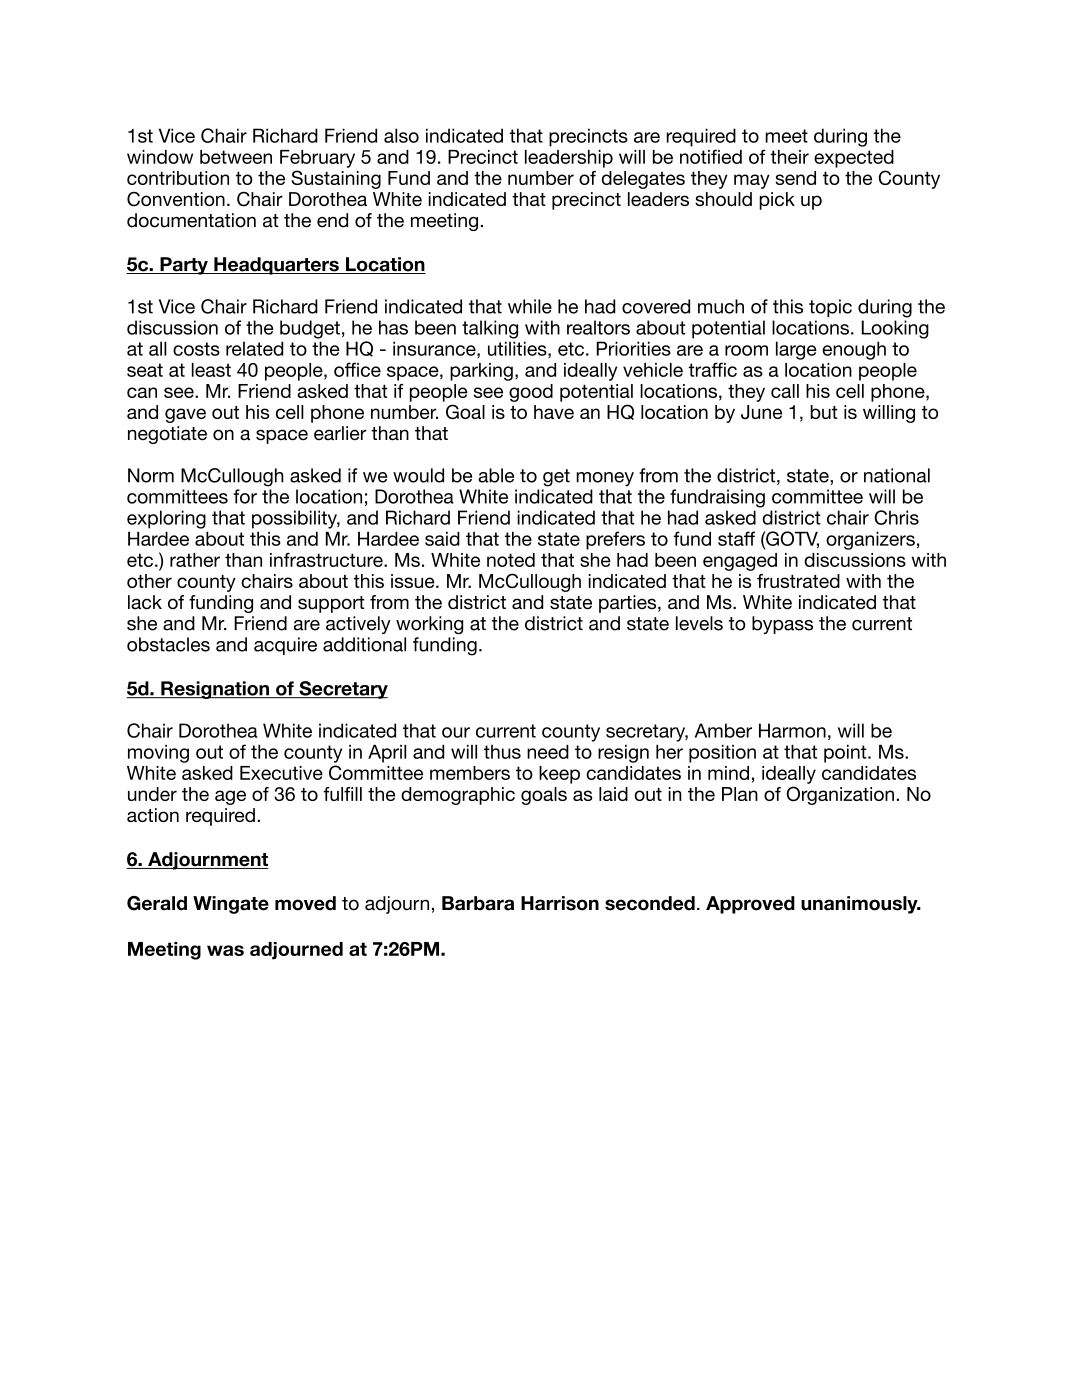  Describe the element at coordinates (511, 560) in the document. I see `noted` at that location.
